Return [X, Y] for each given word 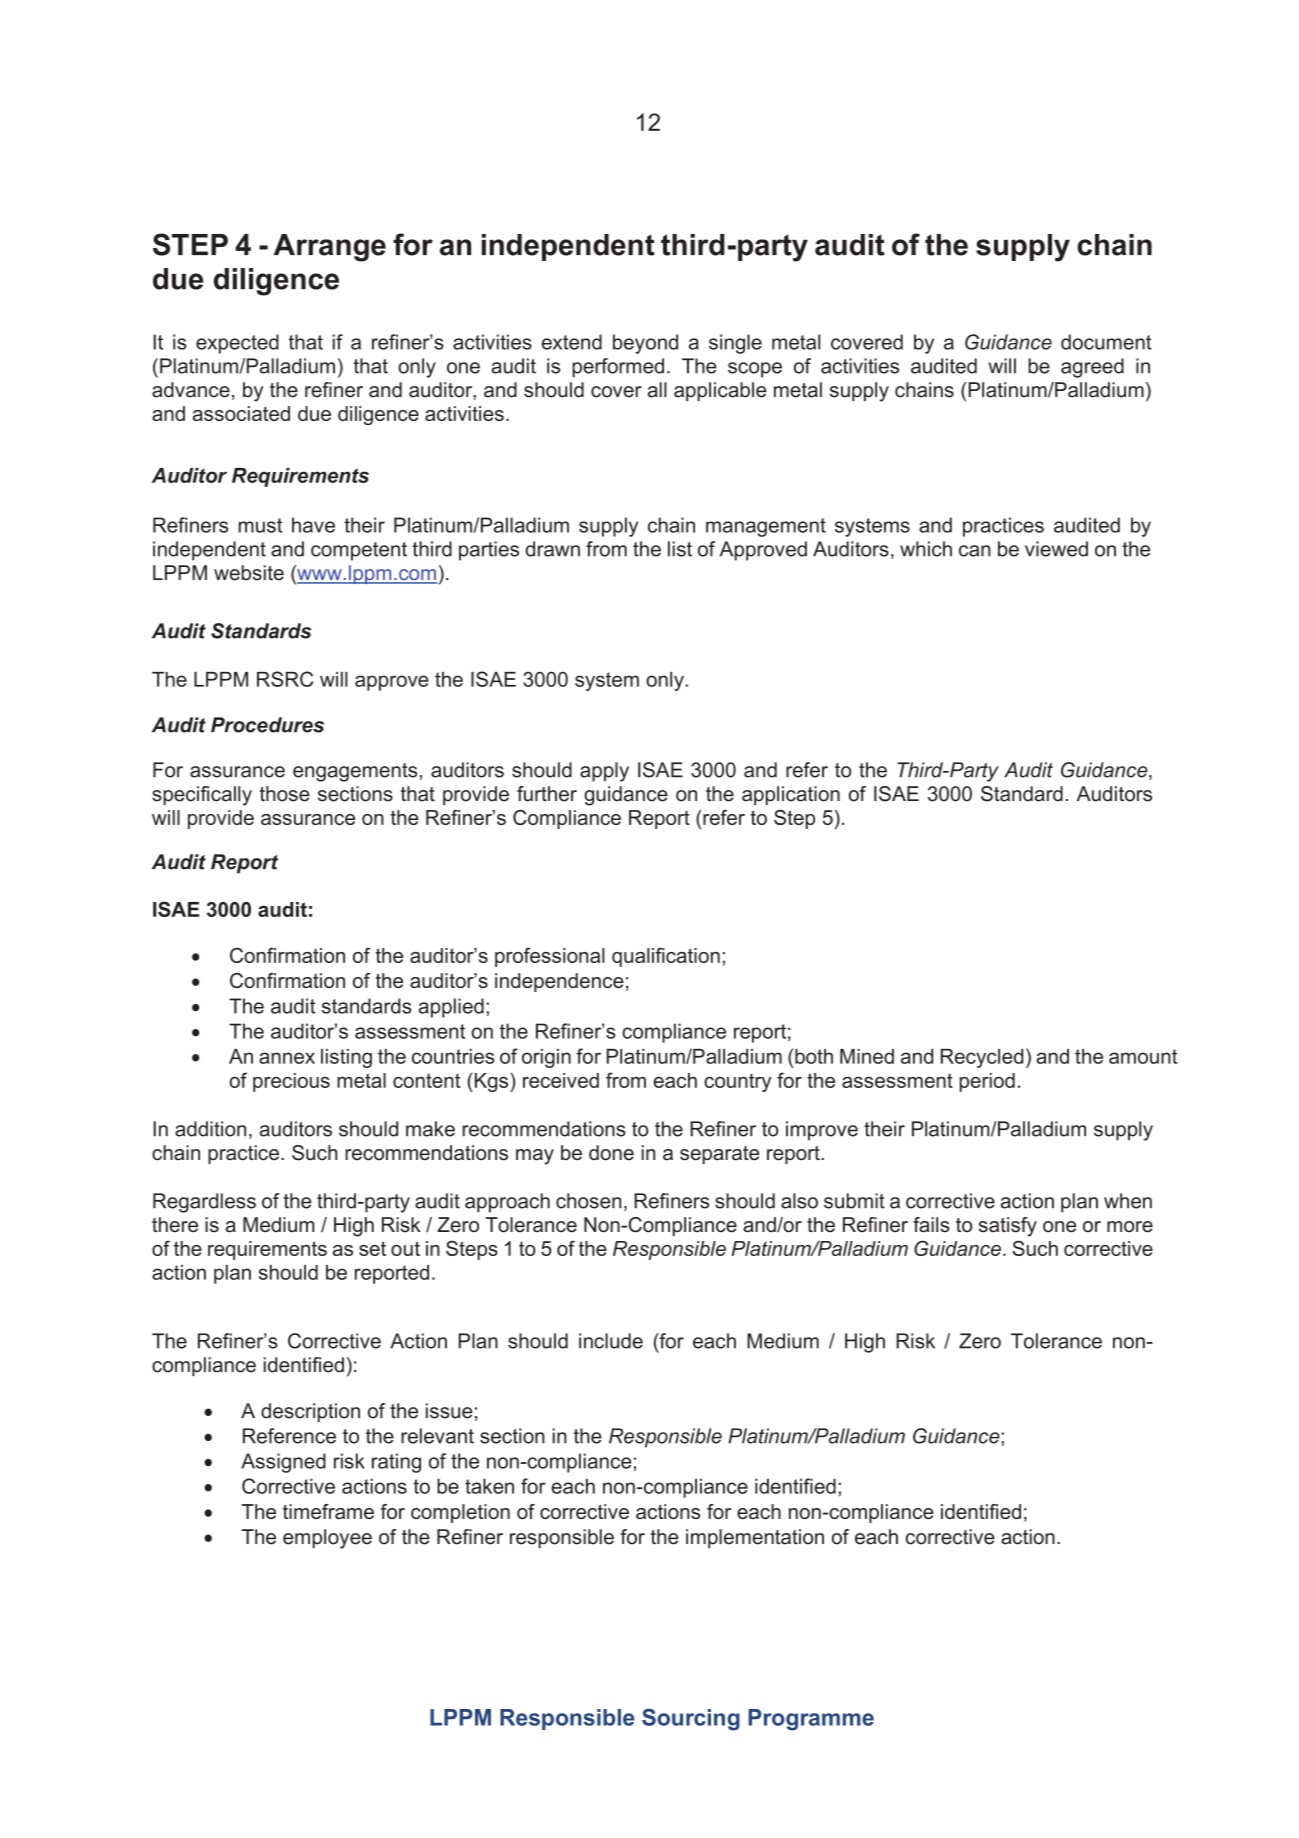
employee [327, 1539]
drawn [553, 549]
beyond [645, 344]
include [611, 1341]
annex [287, 1058]
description [310, 1413]
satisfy [1008, 1227]
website [249, 573]
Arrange [330, 248]
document [1106, 342]
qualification [666, 957]
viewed [1056, 549]
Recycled [982, 1058]
